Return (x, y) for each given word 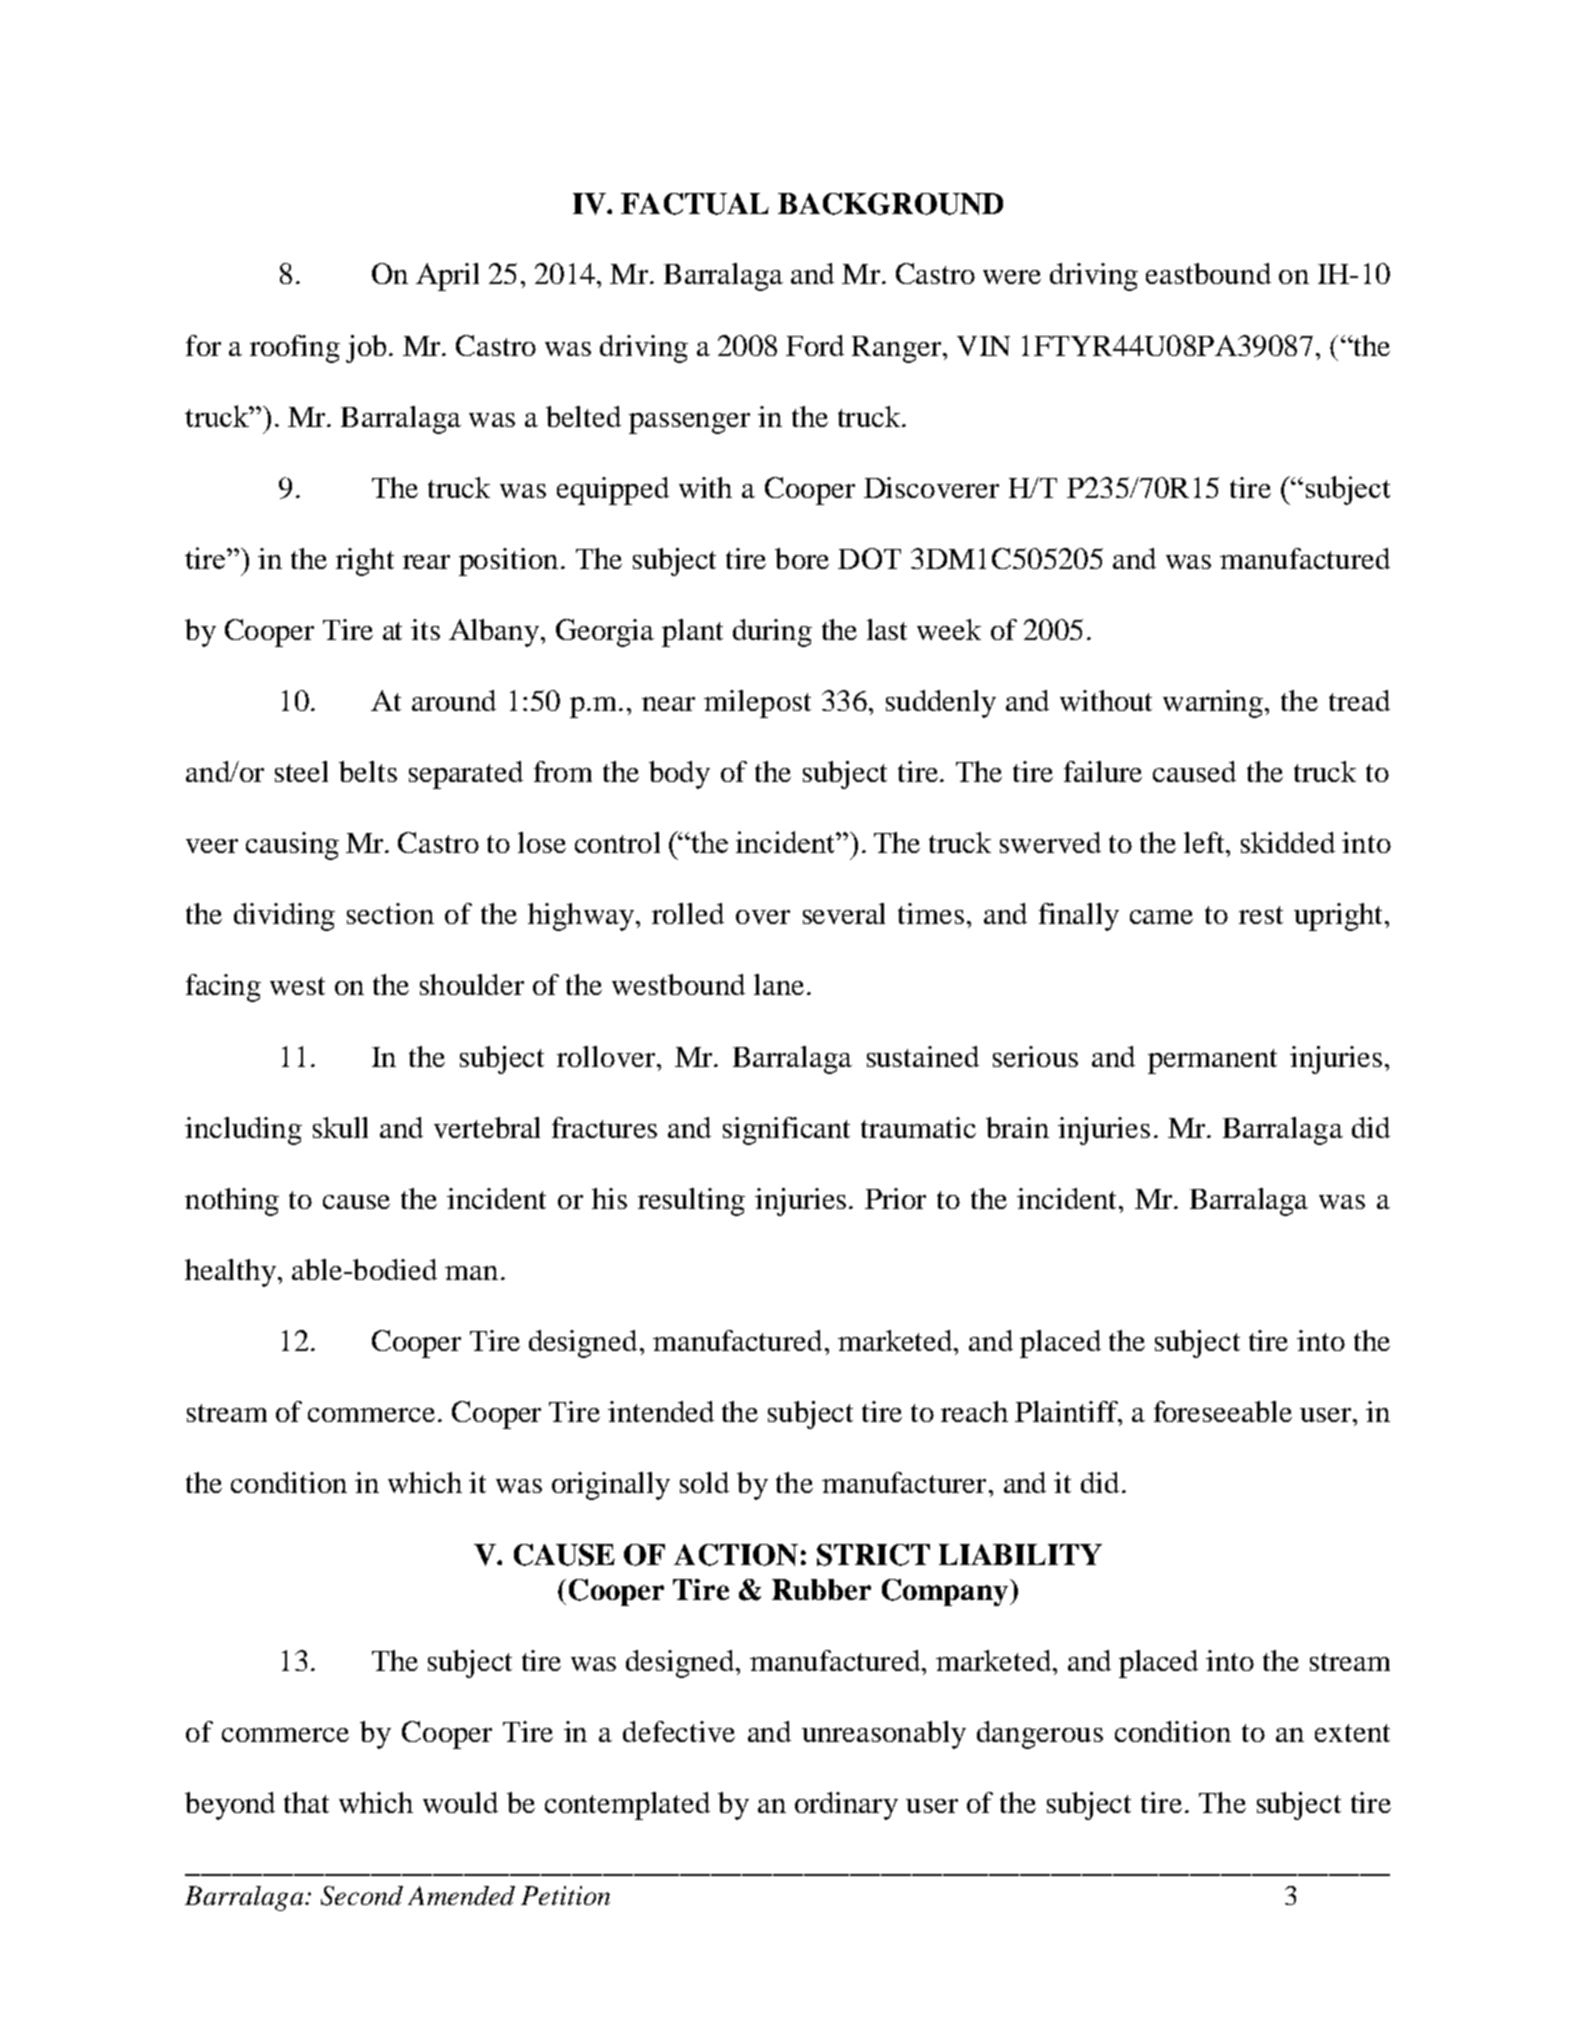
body (679, 775)
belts (368, 771)
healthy (230, 1273)
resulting (691, 1202)
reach (974, 1411)
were (1012, 277)
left (1206, 842)
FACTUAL (695, 204)
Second (362, 1896)
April (447, 277)
